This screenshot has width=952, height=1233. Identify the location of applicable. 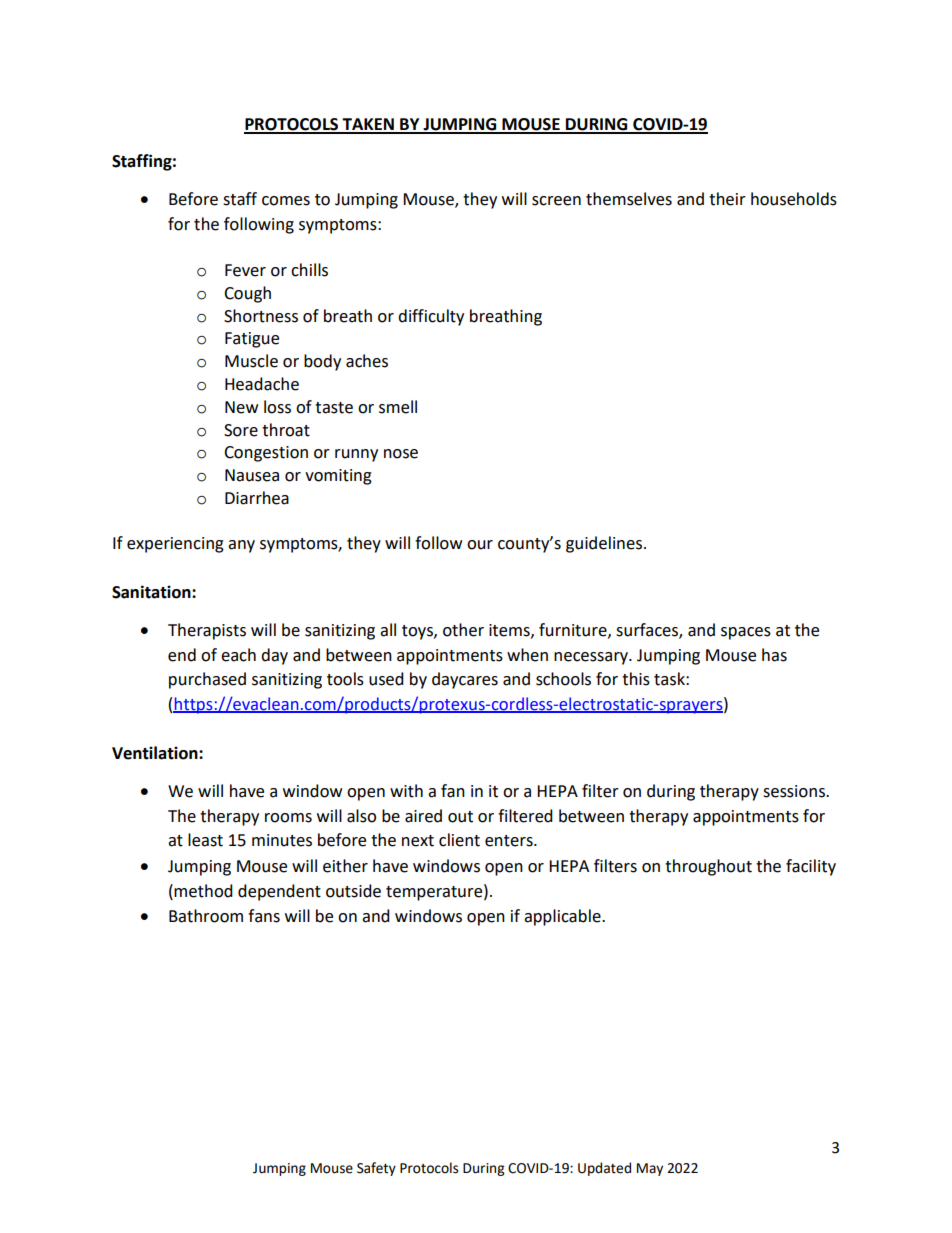
(563, 917).
